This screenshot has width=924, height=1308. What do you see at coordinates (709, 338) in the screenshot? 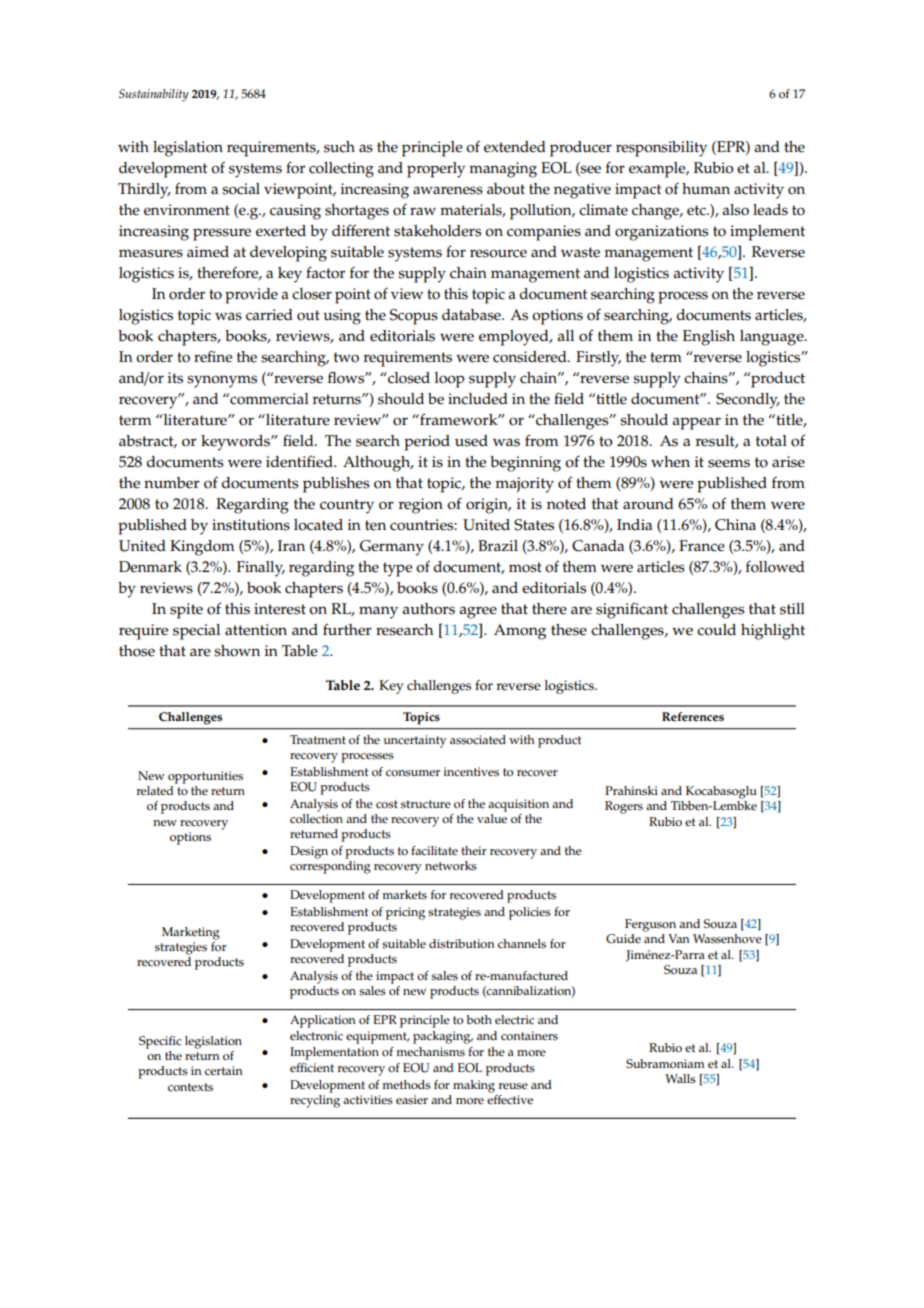
I see `English` at bounding box center [709, 338].
